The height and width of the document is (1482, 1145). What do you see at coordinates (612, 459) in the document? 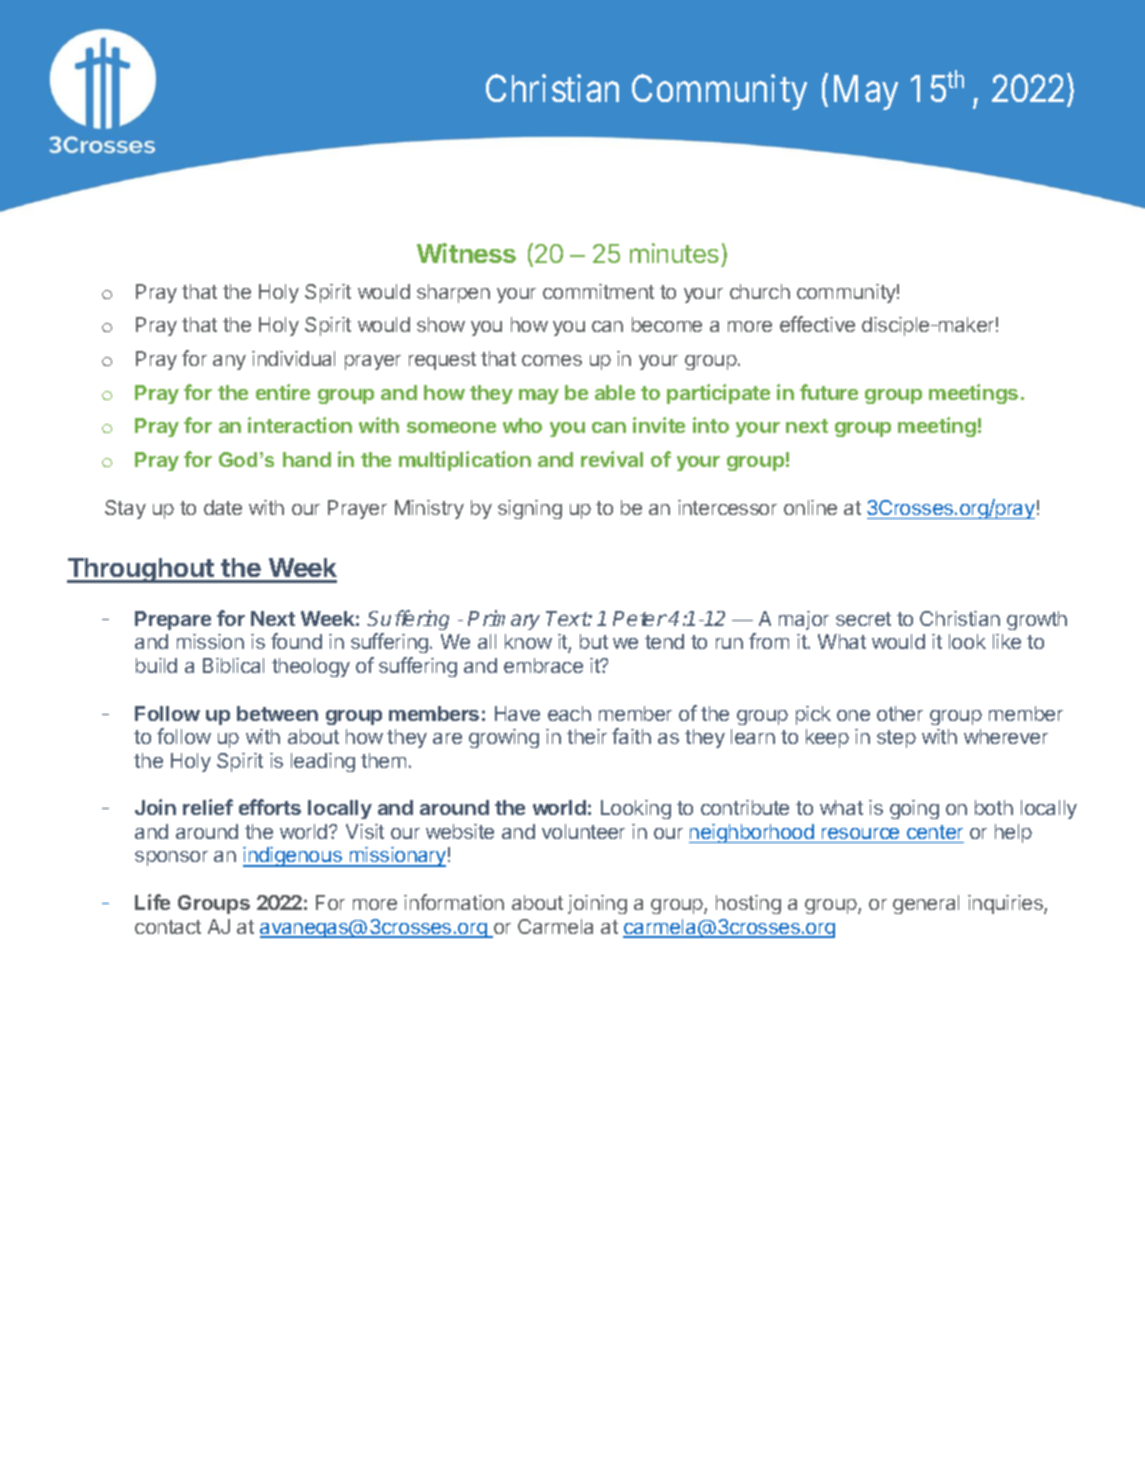
I see `revival` at bounding box center [612, 459].
